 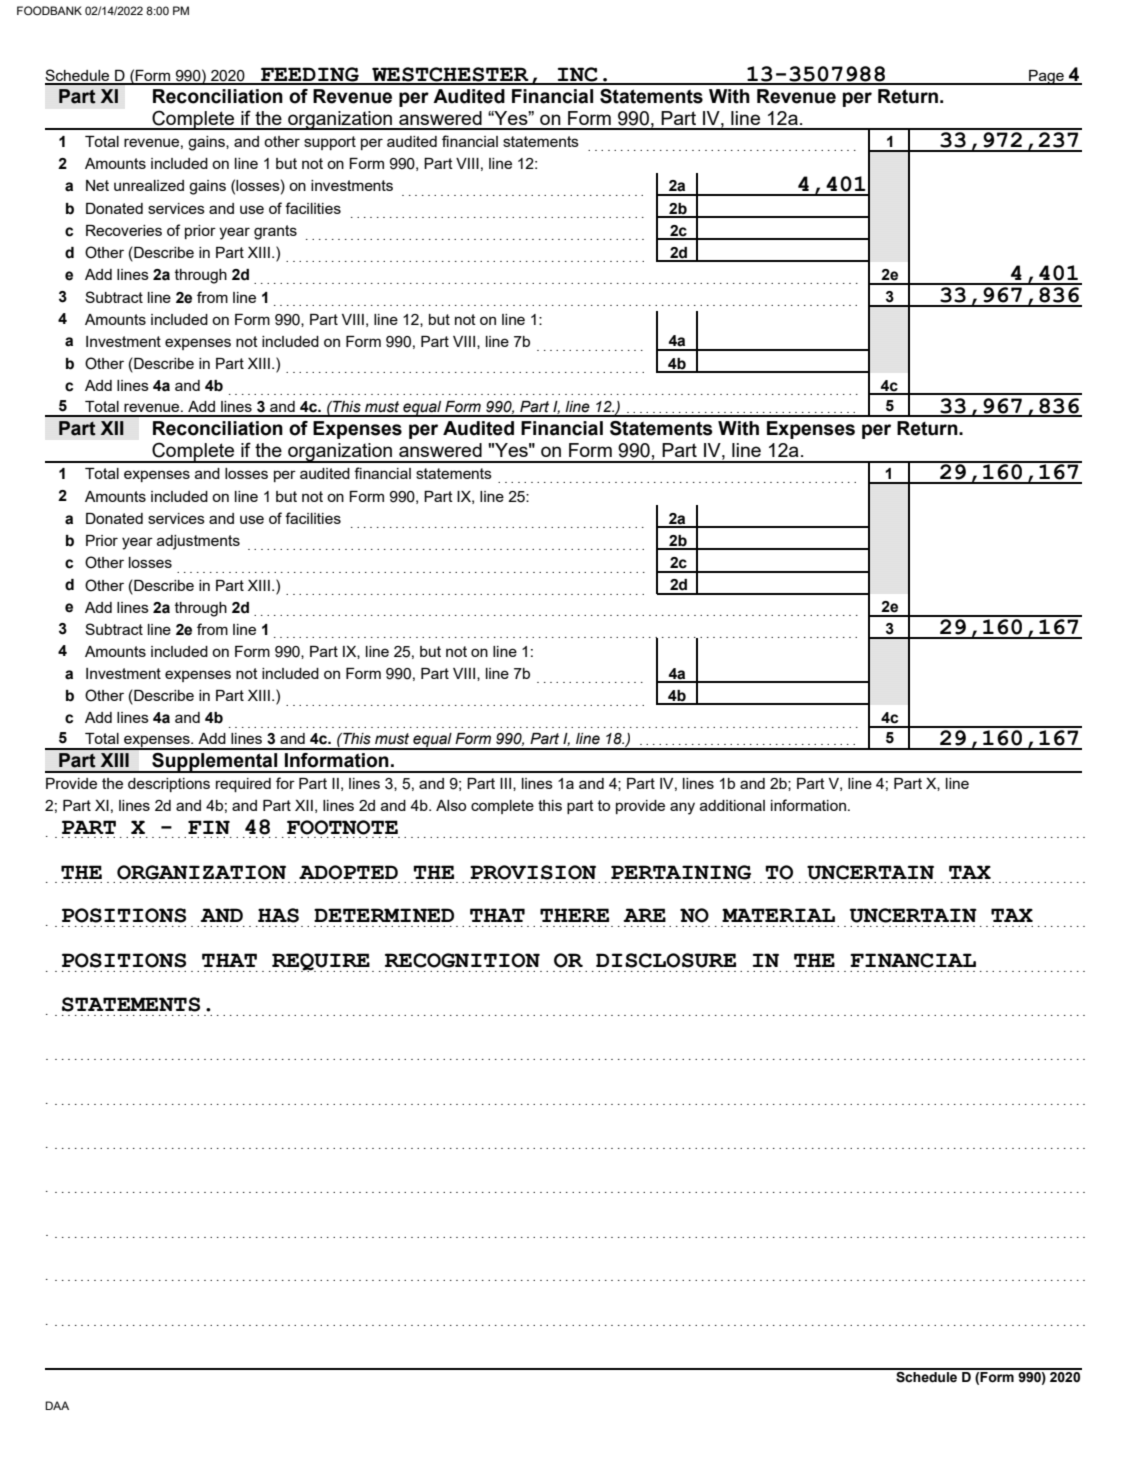 I want to click on DISCLOSURE, so click(x=666, y=960).
